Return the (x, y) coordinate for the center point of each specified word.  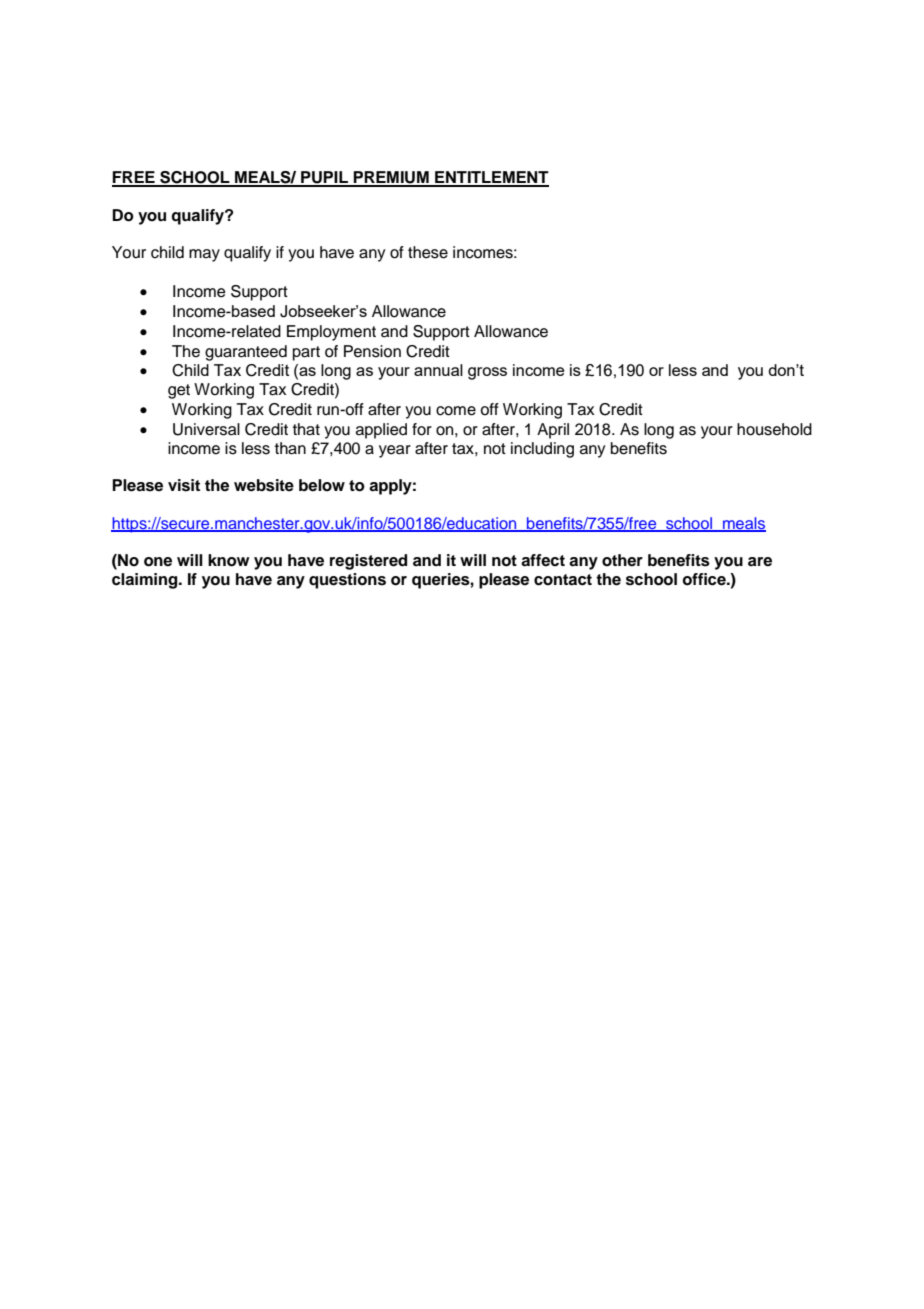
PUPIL (324, 178)
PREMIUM (391, 178)
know (229, 560)
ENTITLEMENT (491, 178)
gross (487, 373)
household (774, 429)
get (179, 391)
